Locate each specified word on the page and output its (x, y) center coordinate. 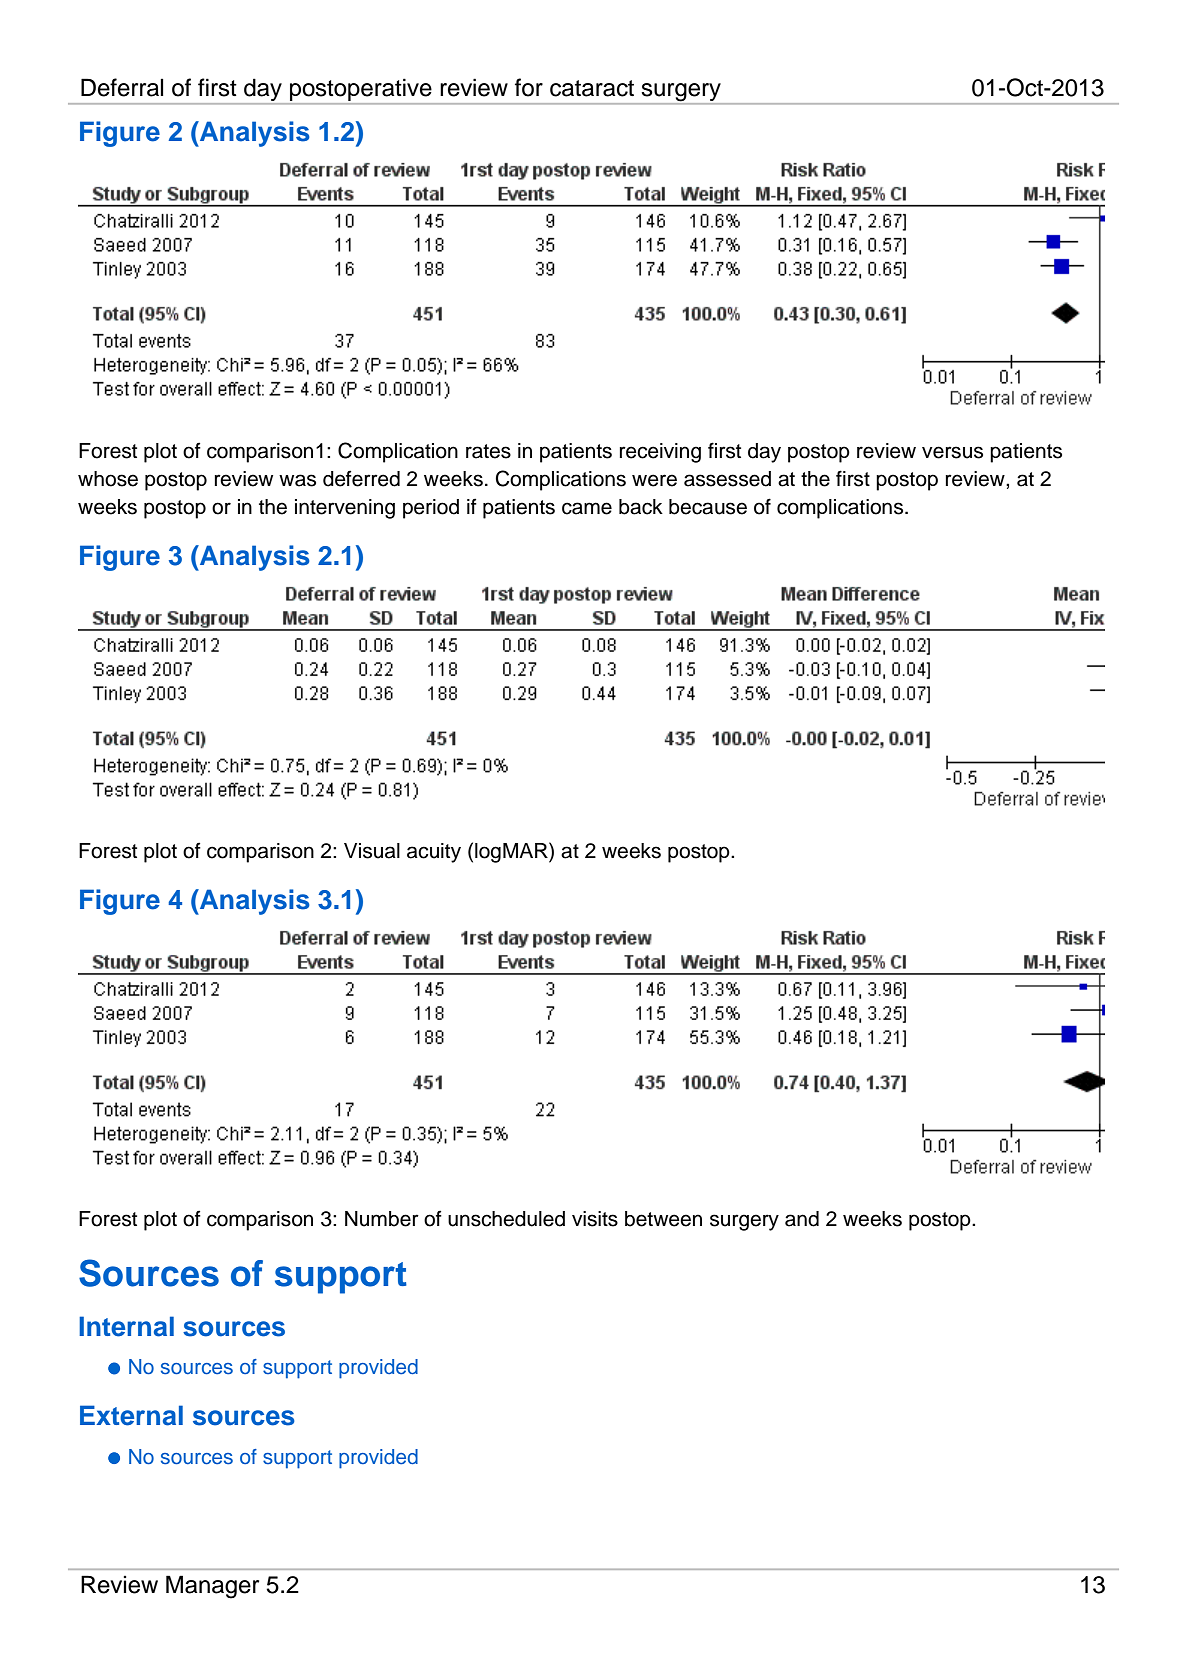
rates (488, 451)
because (708, 507)
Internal (126, 1326)
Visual (372, 851)
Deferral (122, 87)
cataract (592, 88)
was (297, 480)
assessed (727, 479)
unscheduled (506, 1219)
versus (952, 452)
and (802, 1219)
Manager (212, 1587)
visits (595, 1219)
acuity (434, 853)
